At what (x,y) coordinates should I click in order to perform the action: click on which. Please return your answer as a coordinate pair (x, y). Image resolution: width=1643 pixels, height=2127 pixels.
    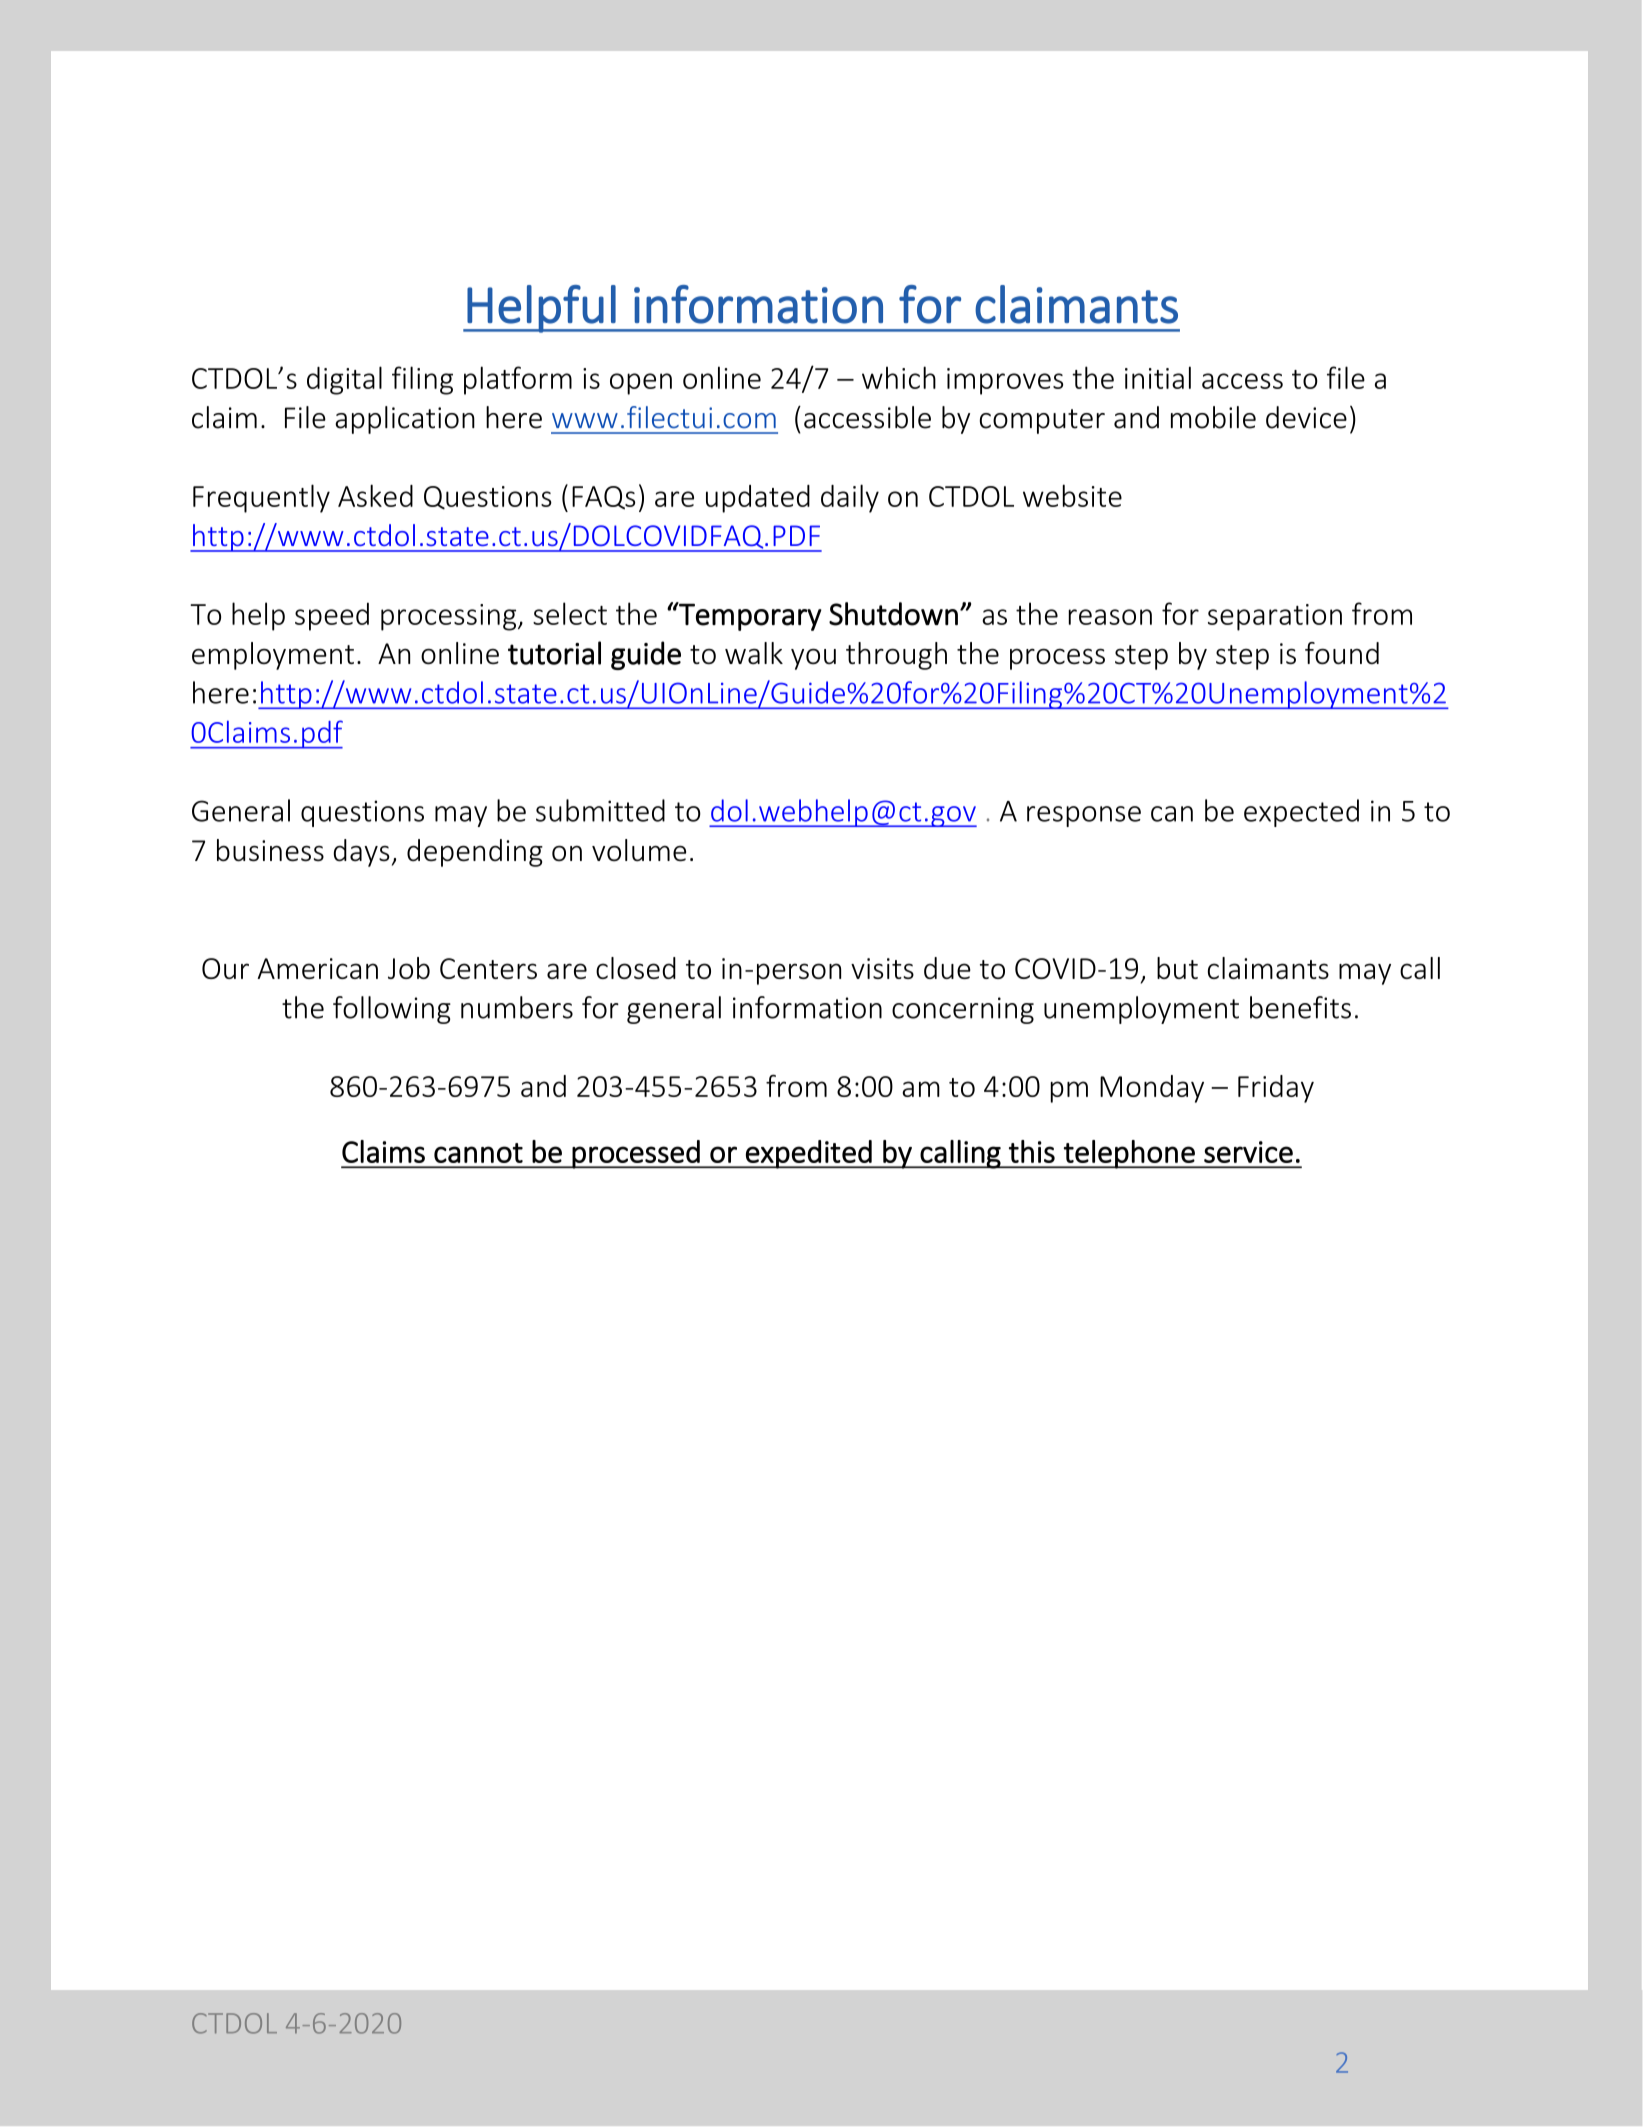
    Looking at the image, I should click on (899, 377).
